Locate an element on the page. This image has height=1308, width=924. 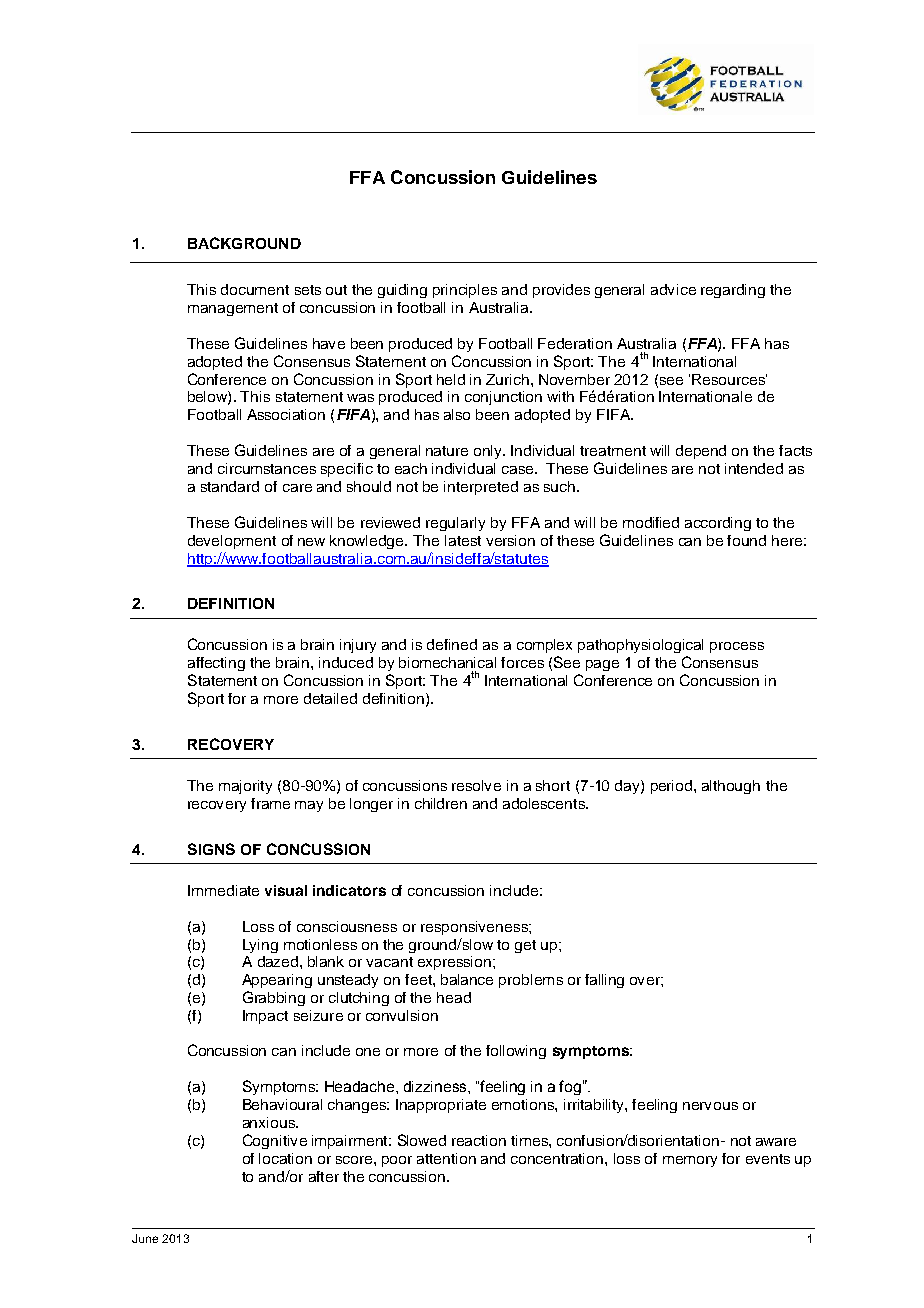
June is located at coordinates (145, 1238).
